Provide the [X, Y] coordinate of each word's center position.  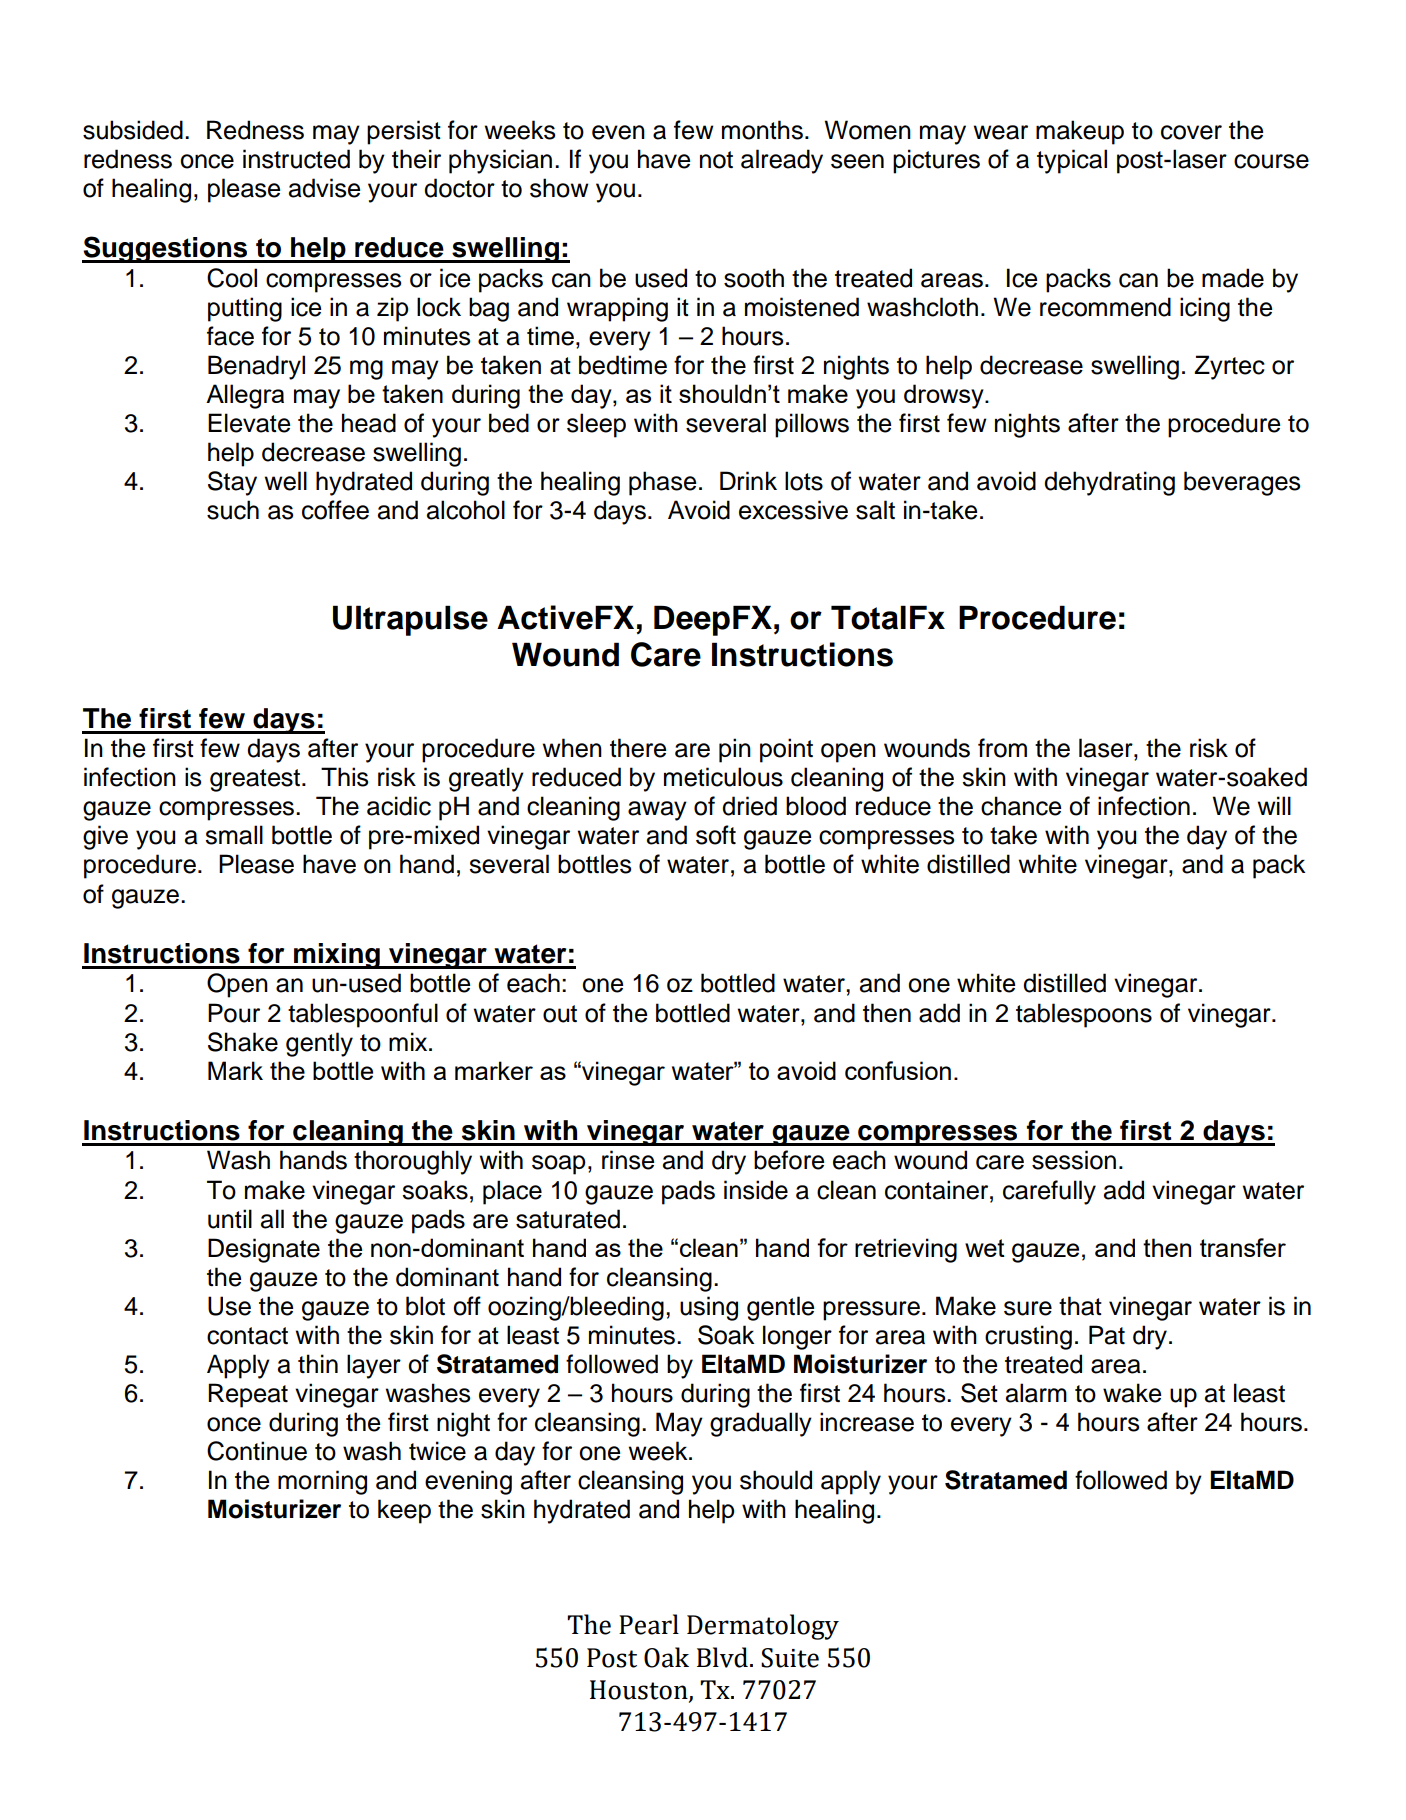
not [716, 160]
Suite [790, 1658]
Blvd [722, 1657]
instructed [296, 159]
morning [322, 1482]
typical [1072, 161]
